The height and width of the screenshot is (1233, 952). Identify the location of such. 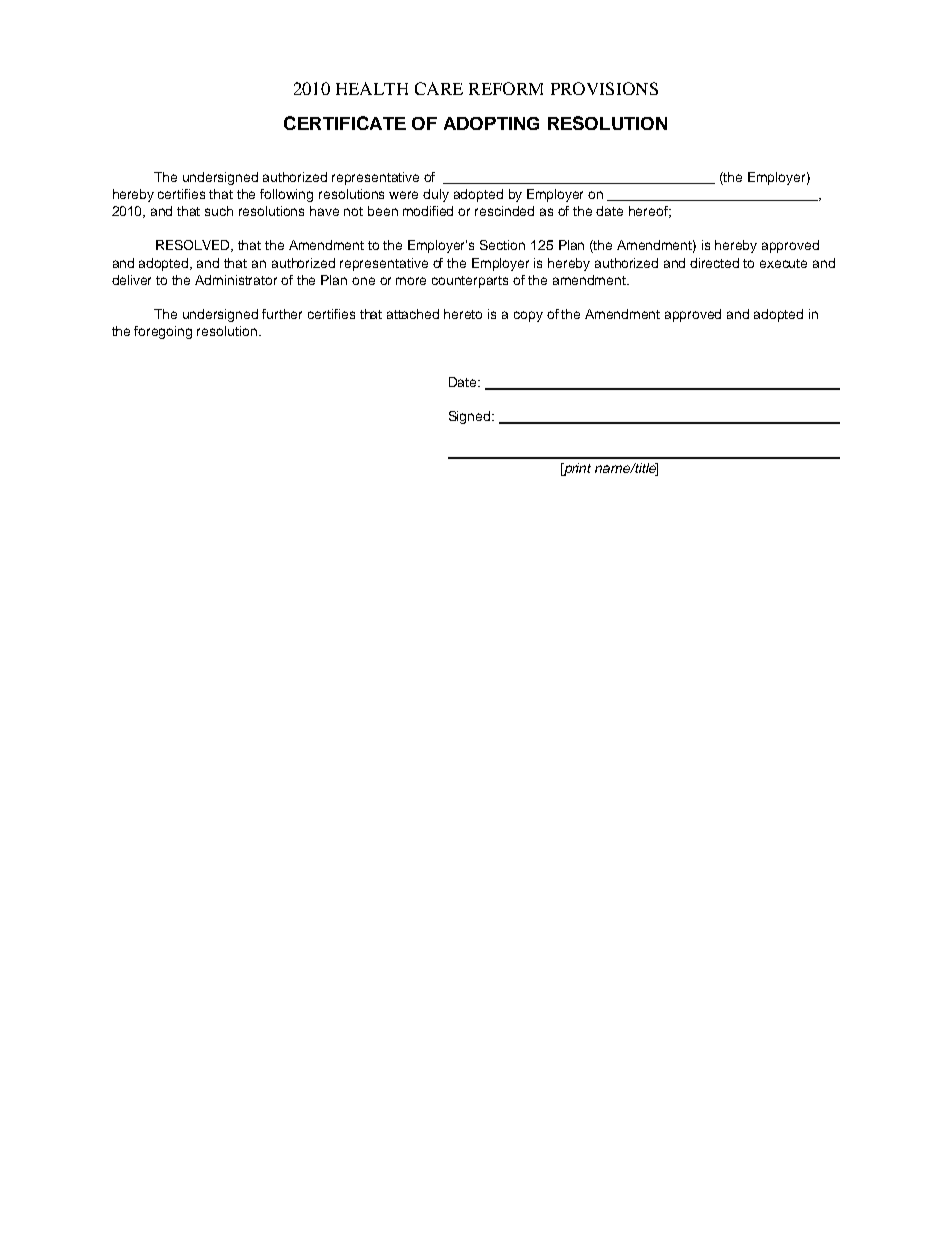
(219, 211).
